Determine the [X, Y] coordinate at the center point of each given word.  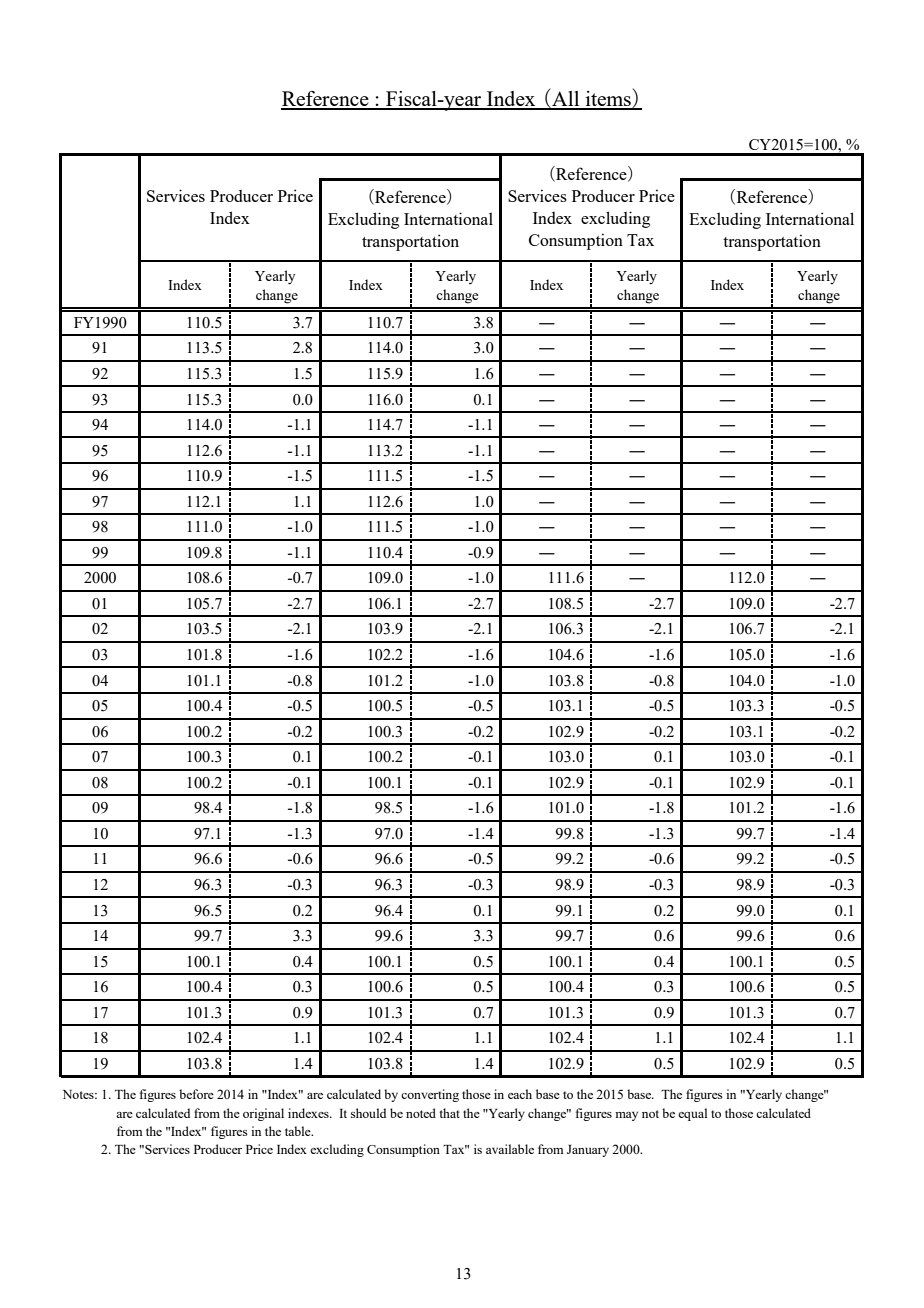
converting [430, 1095]
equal [692, 1114]
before [196, 1094]
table [299, 1131]
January [588, 1151]
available [510, 1149]
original [263, 1114]
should [368, 1113]
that [449, 1113]
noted [421, 1113]
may [626, 1116]
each [520, 1094]
